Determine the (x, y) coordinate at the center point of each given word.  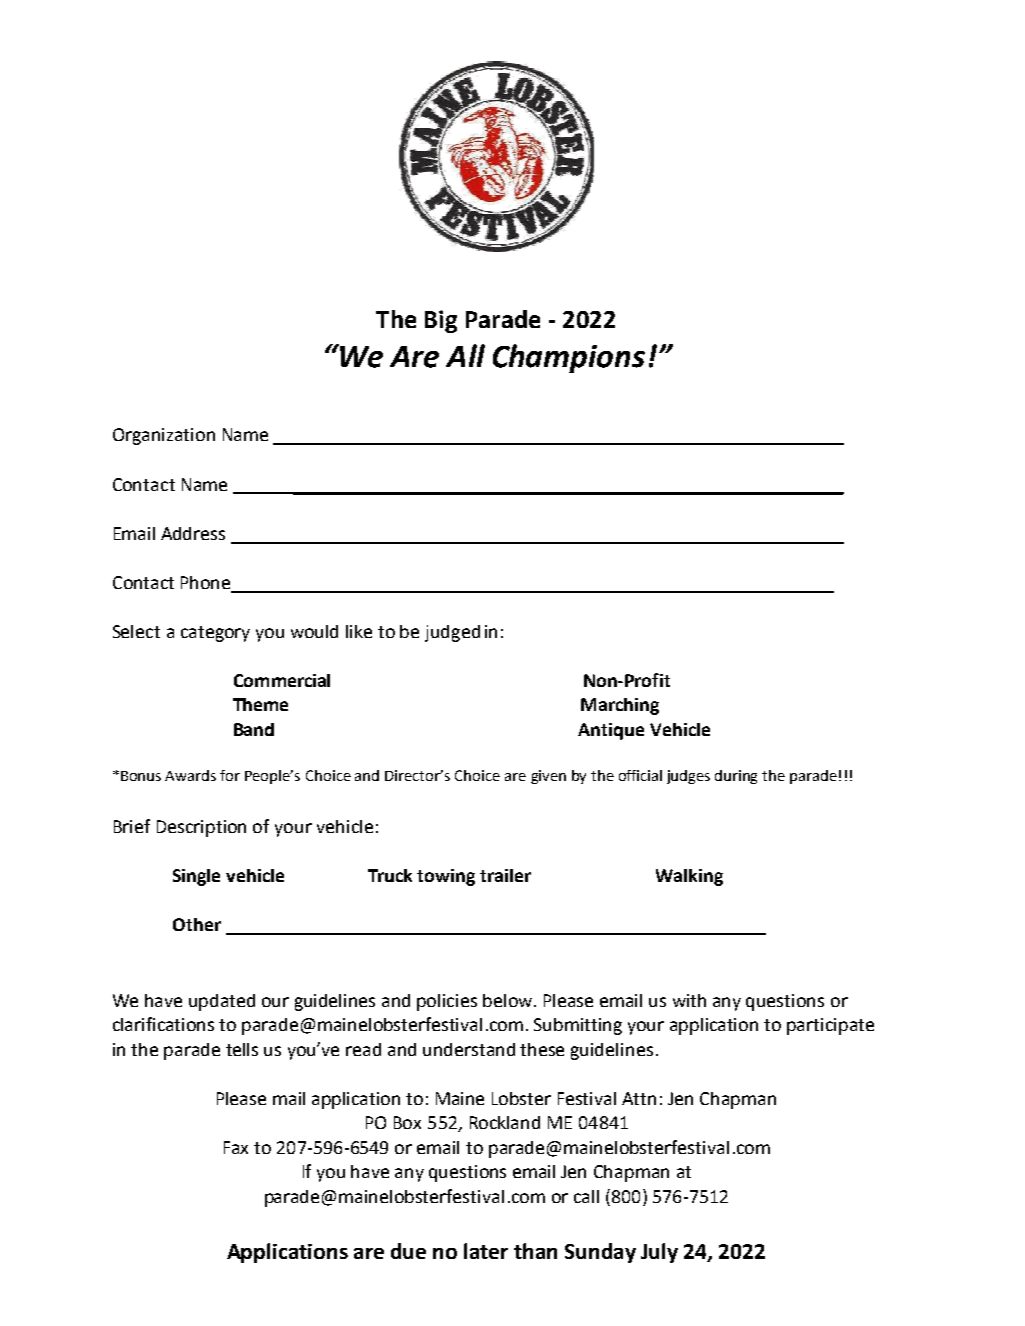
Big (441, 321)
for (230, 775)
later (486, 1251)
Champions (569, 358)
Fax (236, 1147)
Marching (620, 706)
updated (222, 1002)
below (509, 1000)
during (736, 777)
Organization (164, 436)
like (359, 631)
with (689, 1000)
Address (193, 533)
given (548, 777)
